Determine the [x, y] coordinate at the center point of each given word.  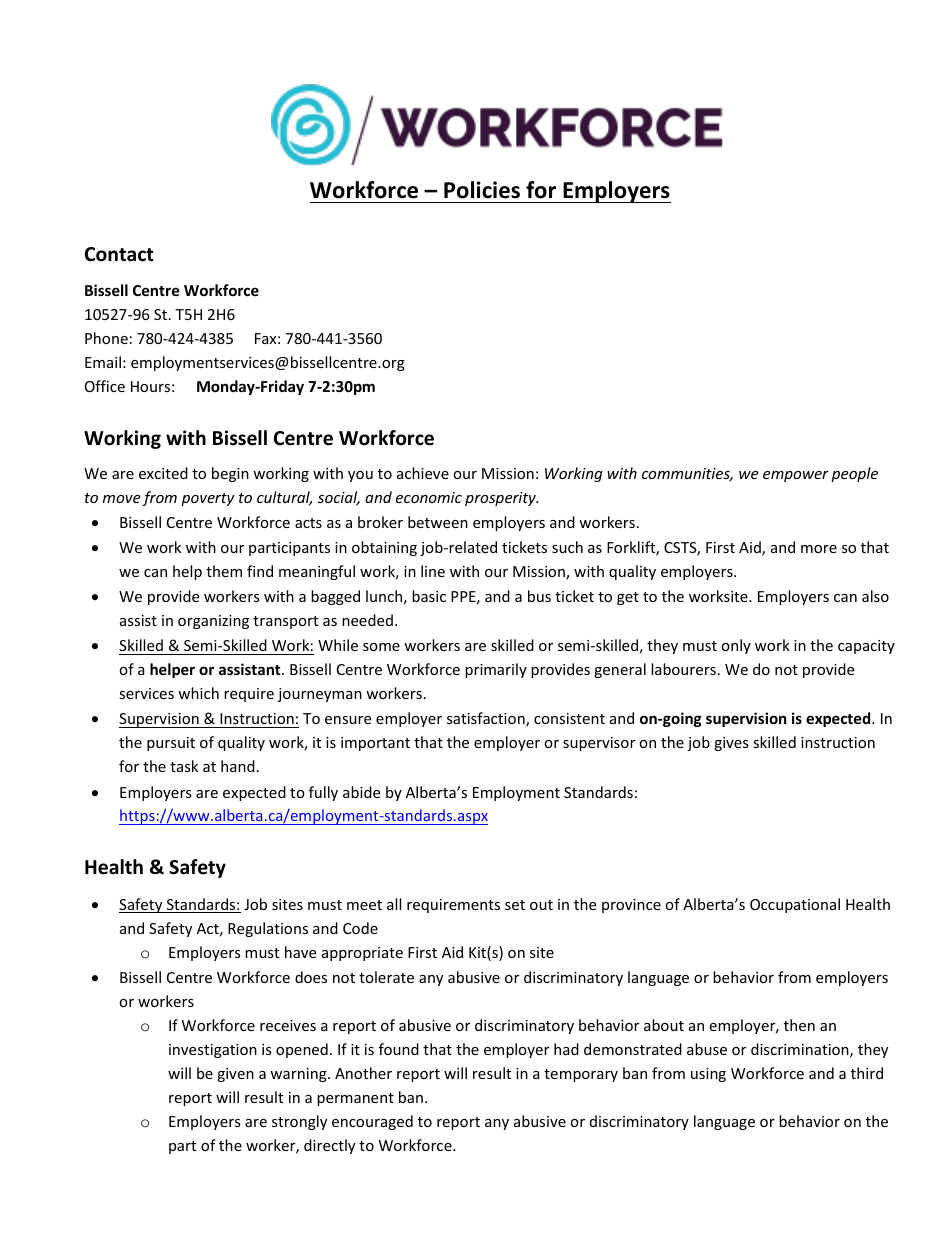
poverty [208, 499]
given [235, 1075]
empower [796, 476]
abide [361, 792]
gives [731, 744]
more [819, 549]
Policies [482, 190]
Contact [119, 254]
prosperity [501, 499]
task [184, 766]
